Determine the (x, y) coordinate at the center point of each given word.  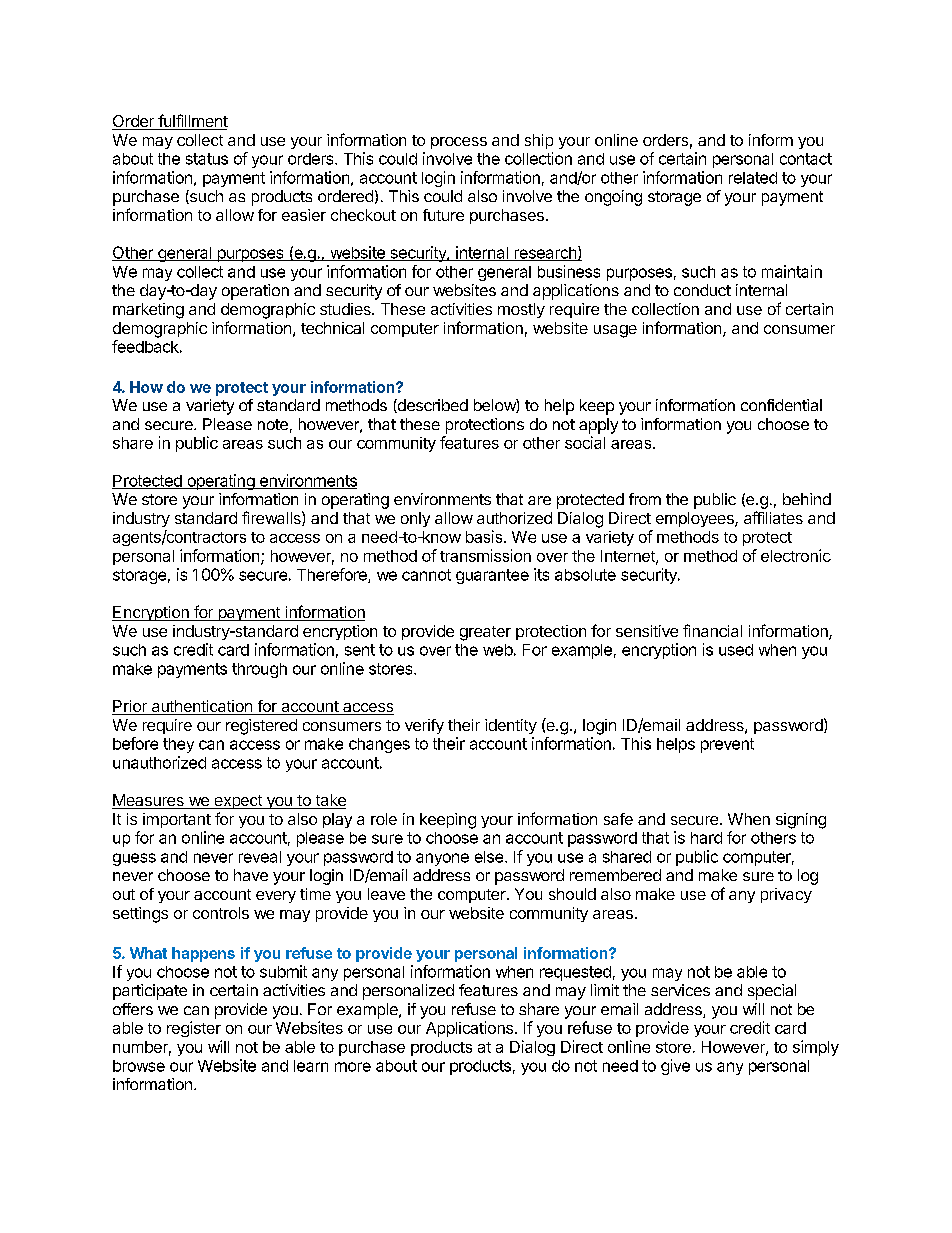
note (273, 424)
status (207, 159)
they (178, 745)
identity (511, 726)
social (585, 442)
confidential (781, 405)
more (353, 1067)
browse (139, 1066)
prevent (727, 745)
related (753, 178)
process (459, 143)
